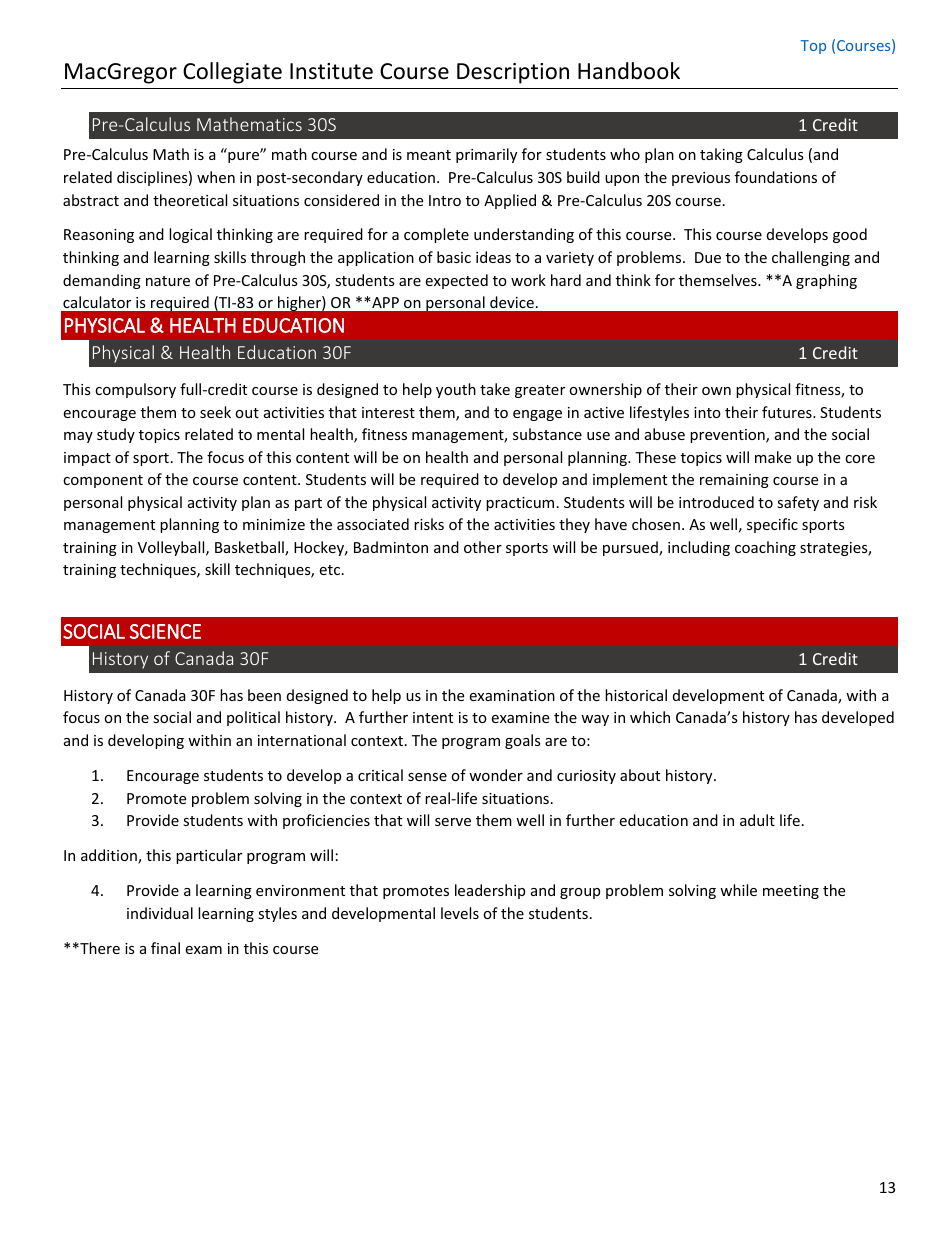 This screenshot has width=952, height=1233. What do you see at coordinates (721, 155) in the screenshot?
I see `taking` at bounding box center [721, 155].
